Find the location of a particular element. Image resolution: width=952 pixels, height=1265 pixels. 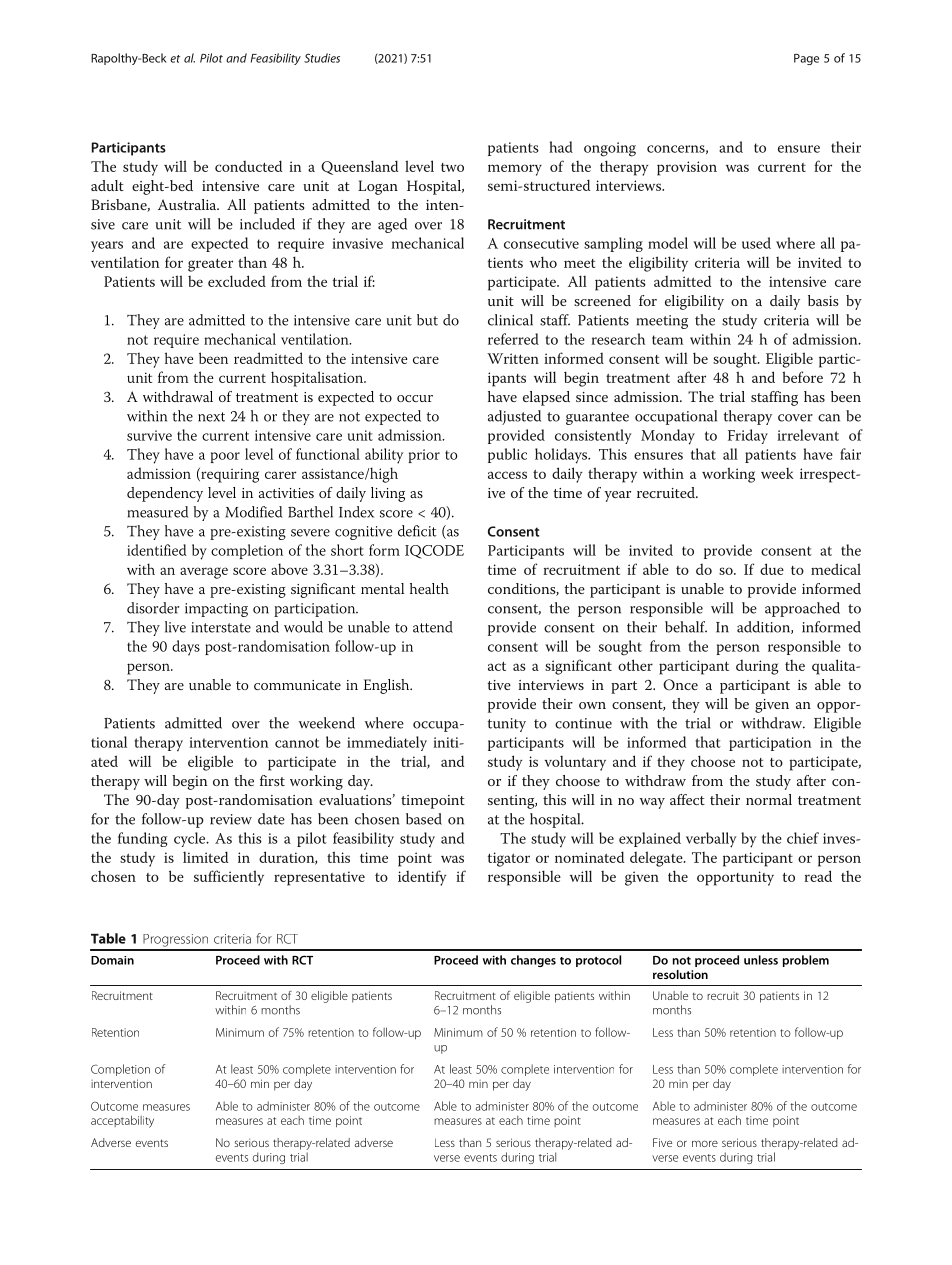

more is located at coordinates (705, 1143).
